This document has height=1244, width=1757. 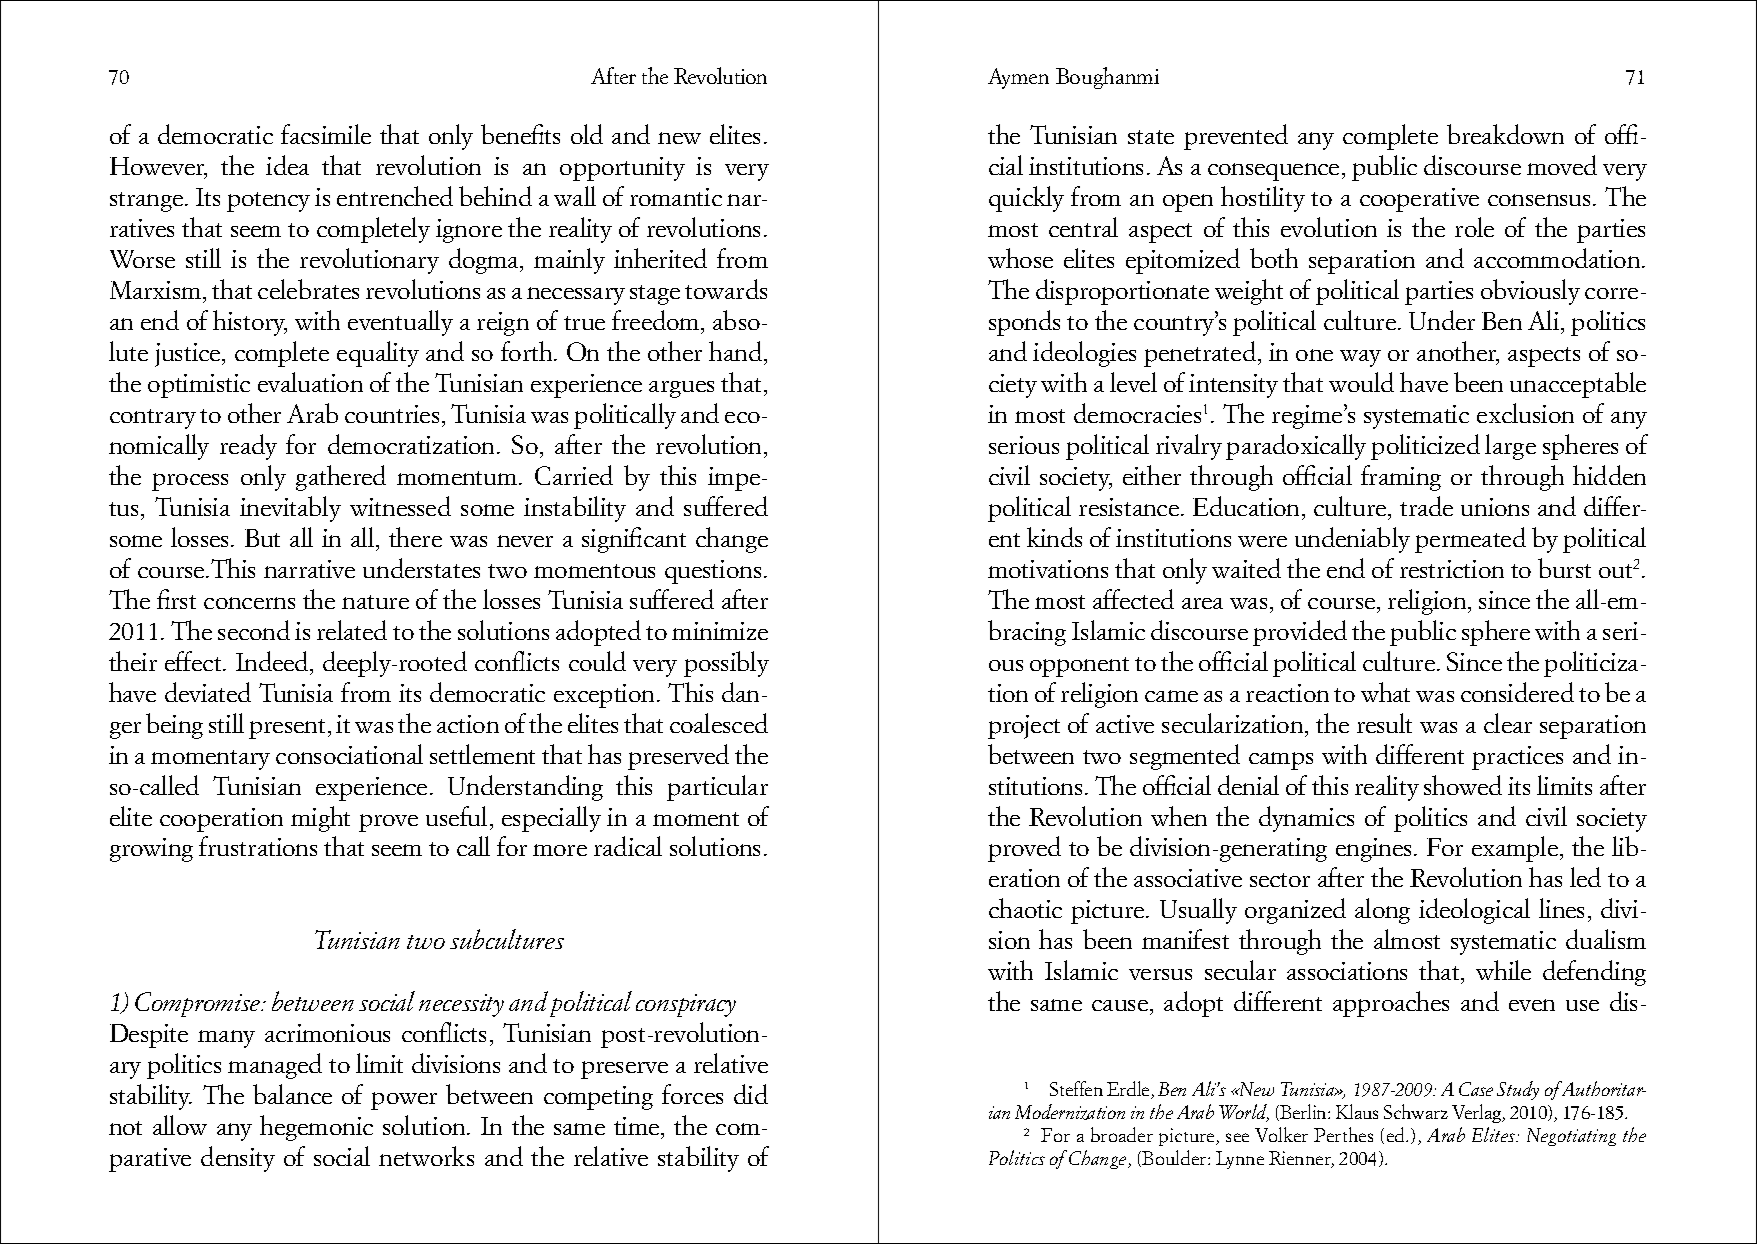 What do you see at coordinates (320, 819) in the document?
I see `might` at bounding box center [320, 819].
